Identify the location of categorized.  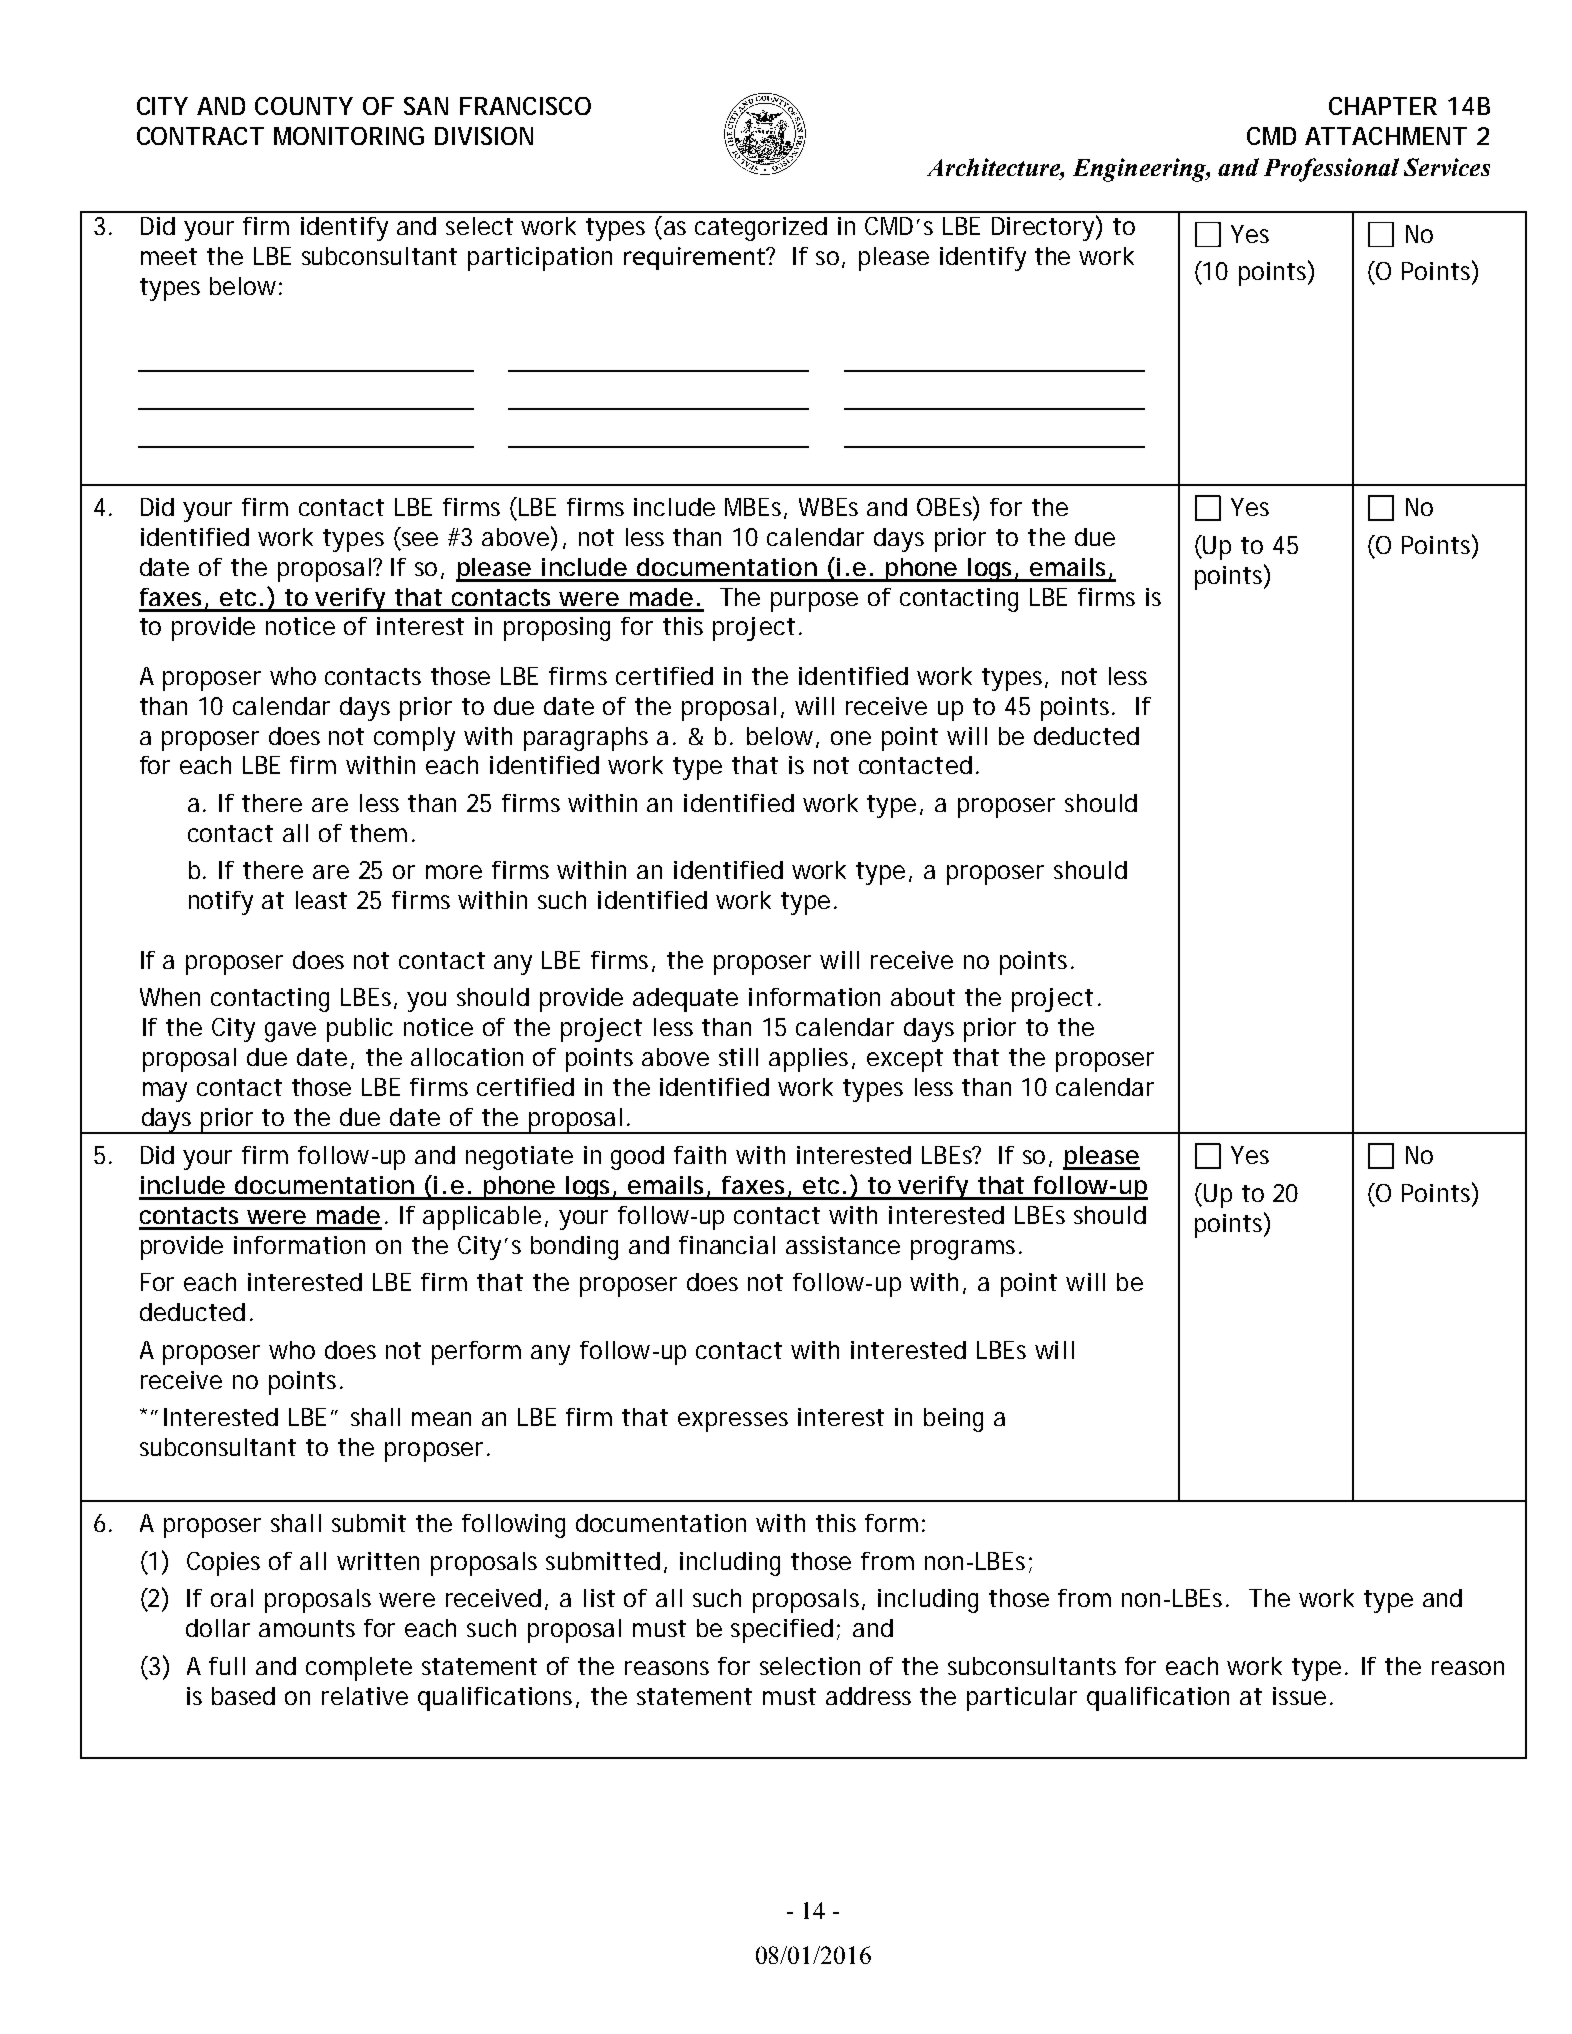
(761, 229).
